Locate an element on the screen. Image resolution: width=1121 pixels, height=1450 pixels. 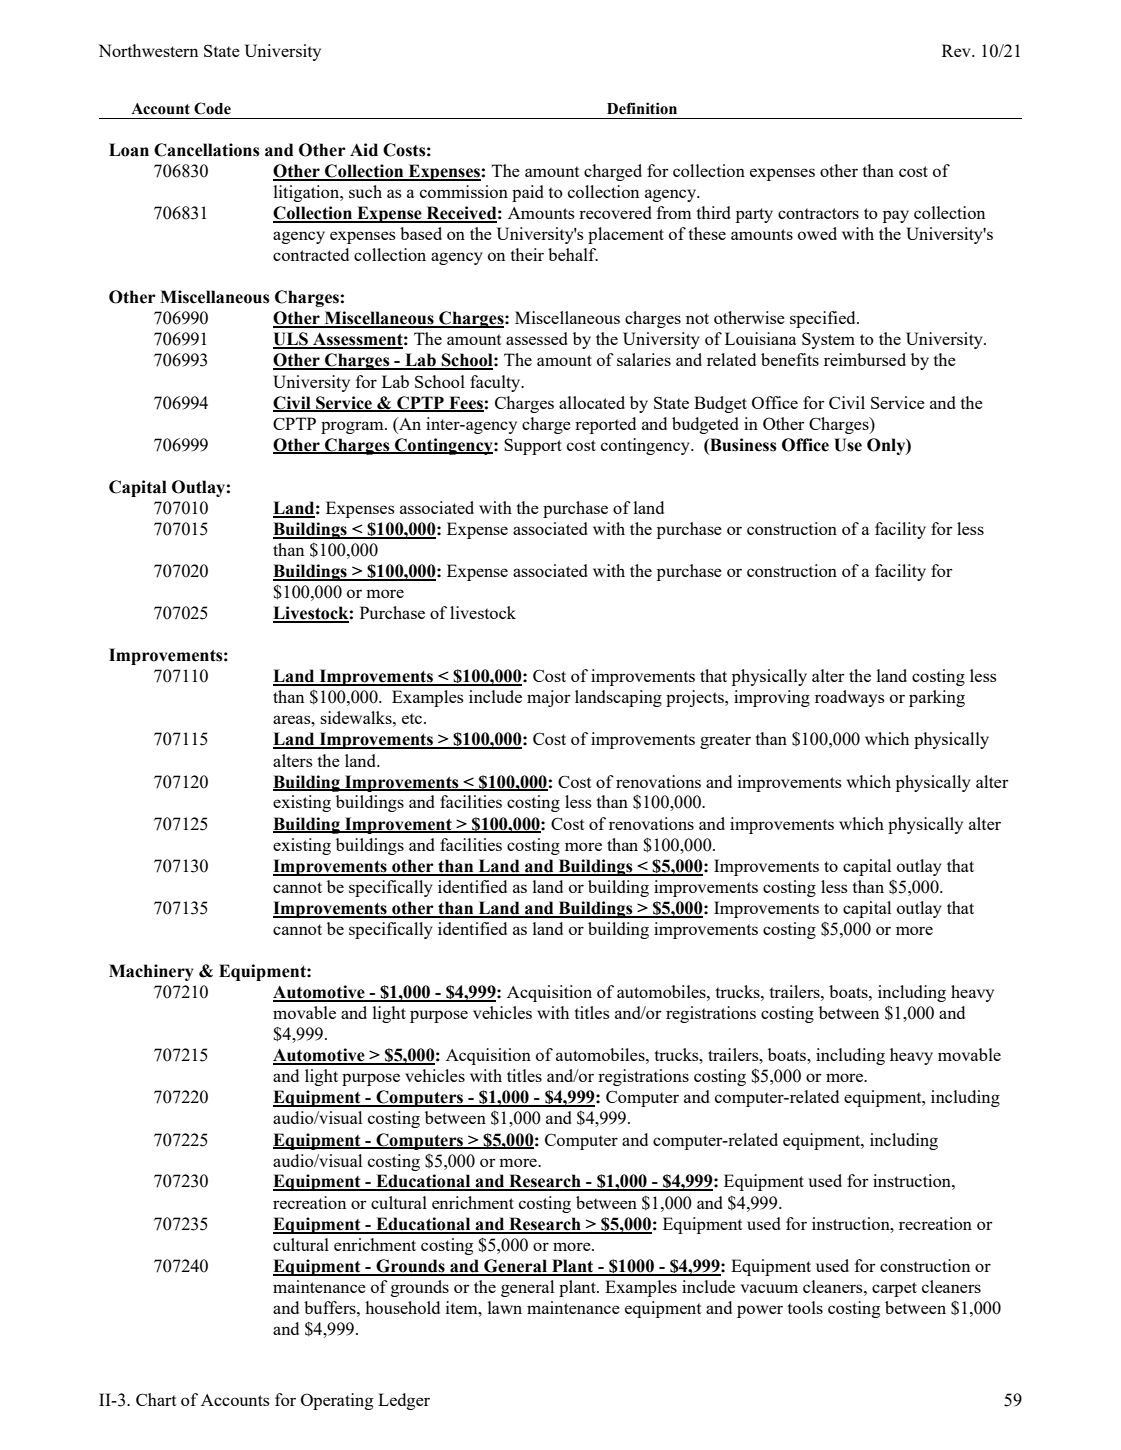
Chart is located at coordinates (156, 1399).
